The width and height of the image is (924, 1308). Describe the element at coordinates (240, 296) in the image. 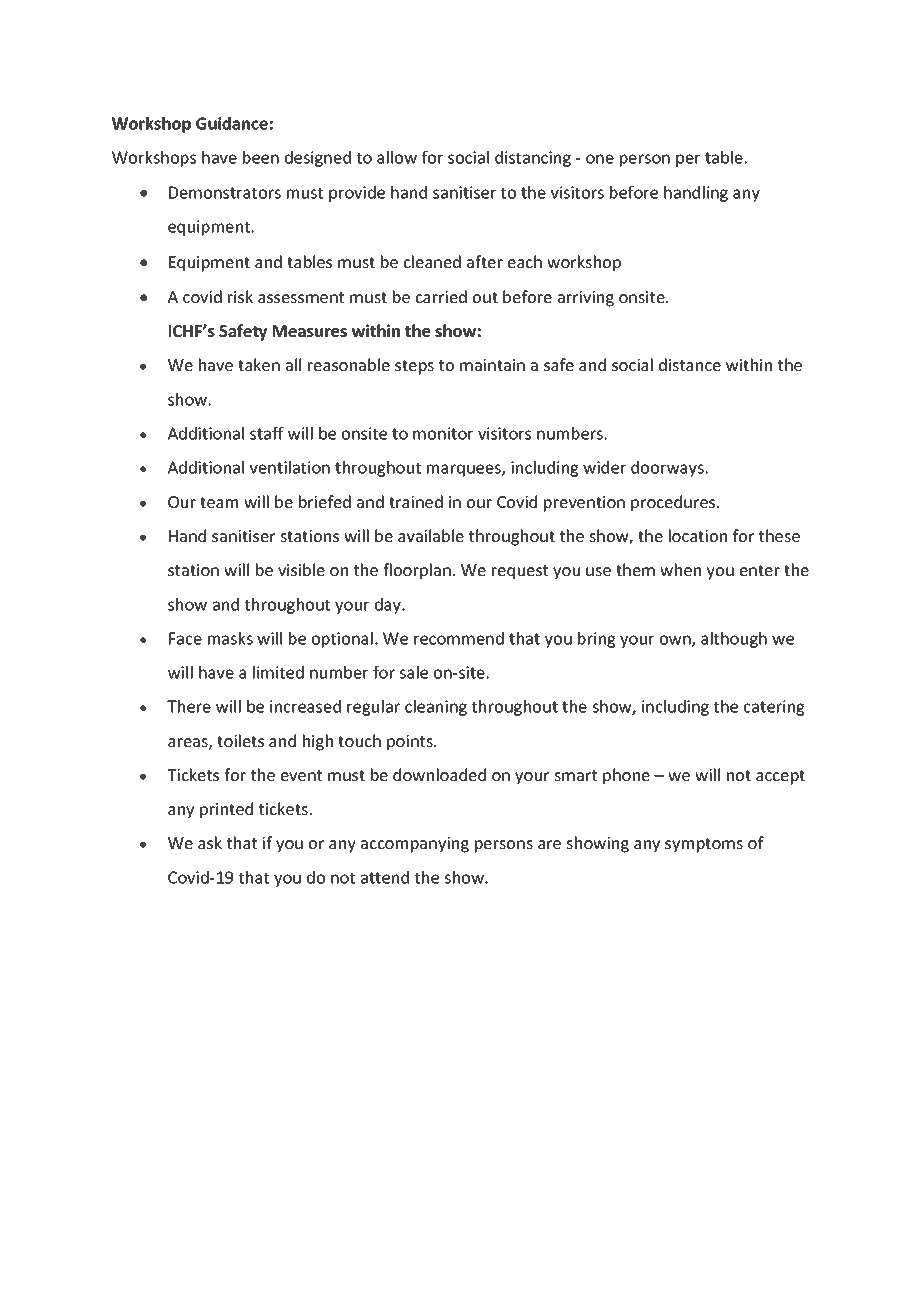

I see `risk` at that location.
